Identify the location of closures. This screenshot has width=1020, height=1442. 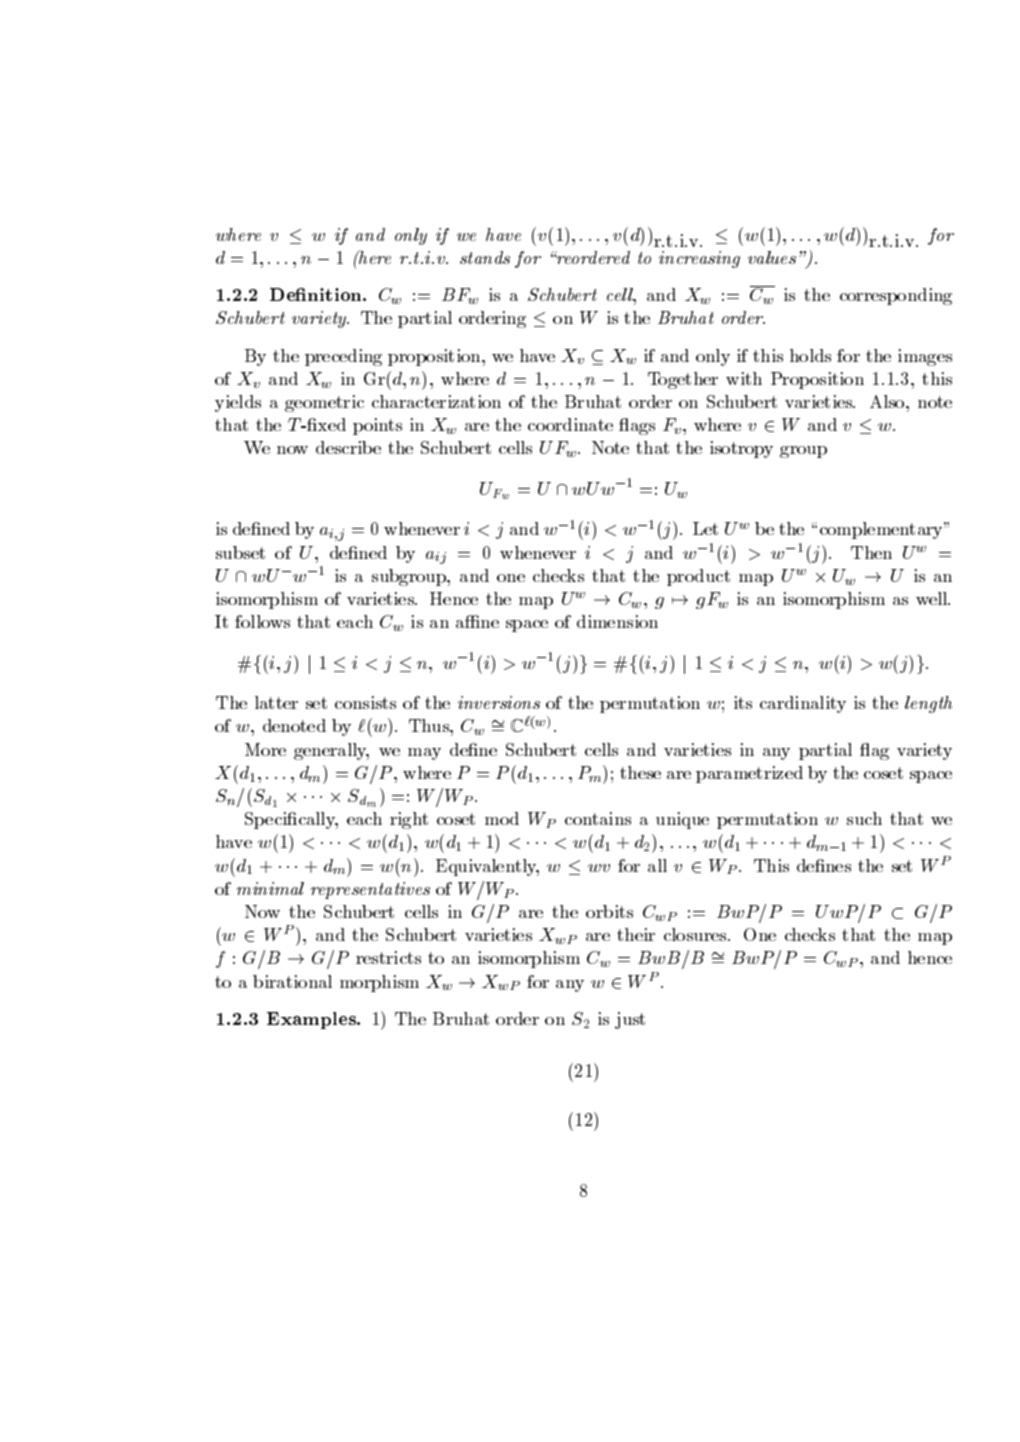
(696, 934).
